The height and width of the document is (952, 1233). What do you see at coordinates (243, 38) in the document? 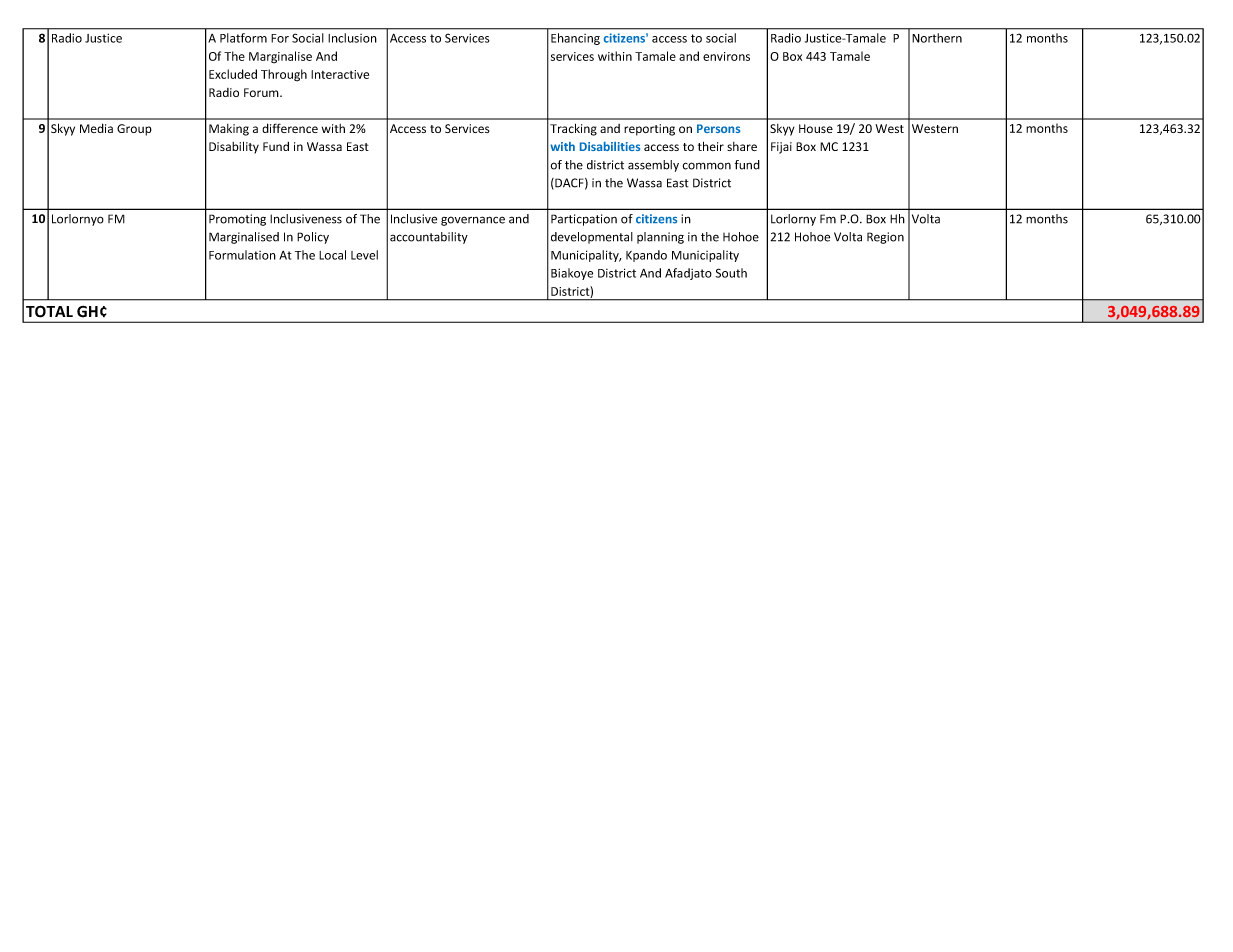
I see `Platform` at bounding box center [243, 38].
